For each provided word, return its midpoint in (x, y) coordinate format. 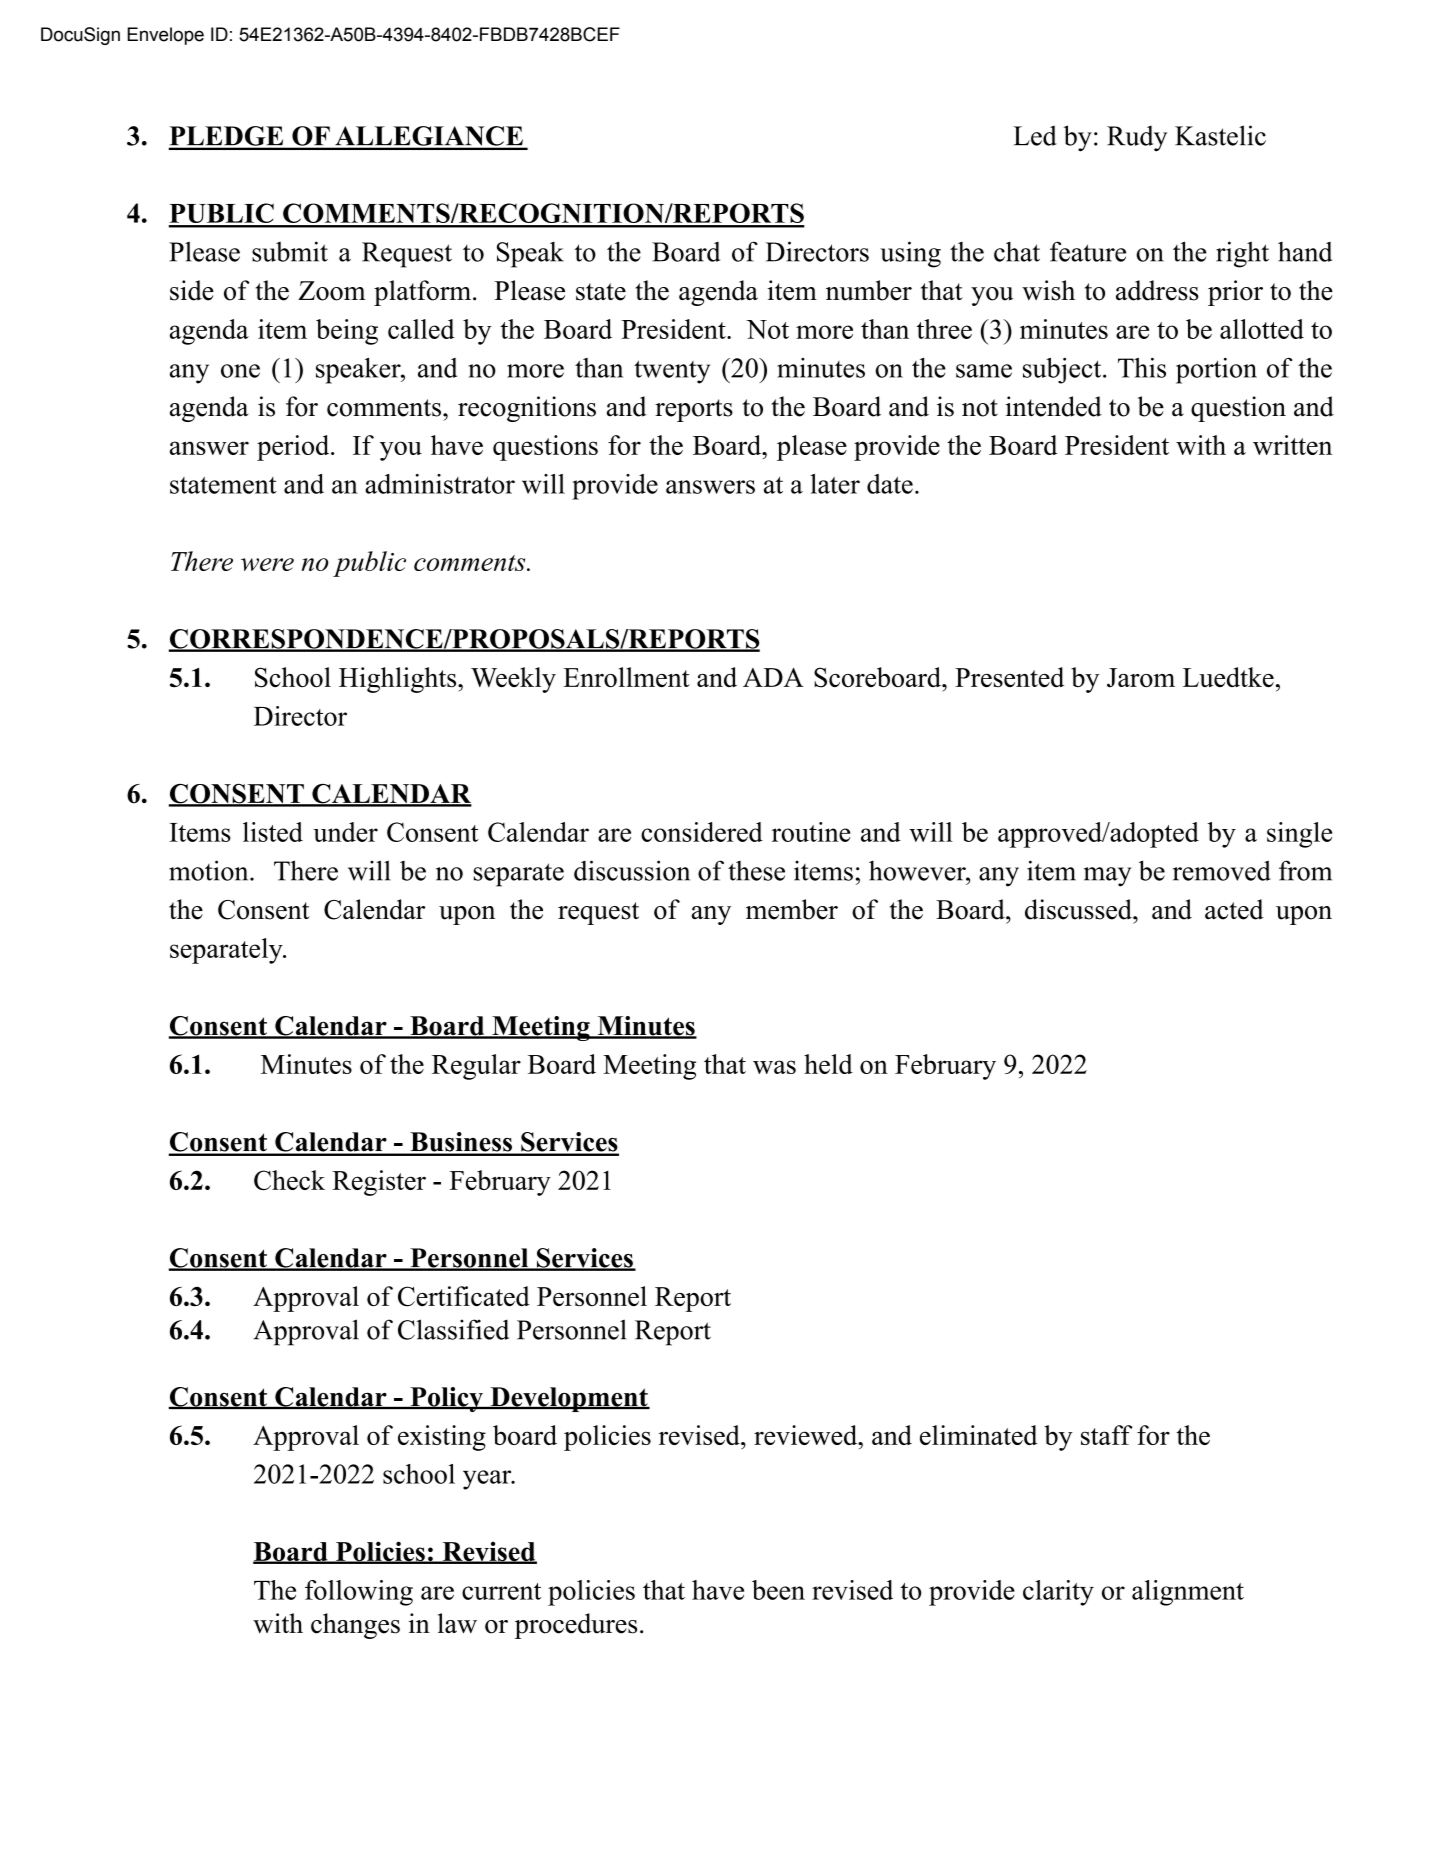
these (756, 871)
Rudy (1137, 138)
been (778, 1590)
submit (290, 251)
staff (1107, 1435)
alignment (1188, 1593)
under (345, 832)
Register (379, 1183)
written (1292, 445)
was (774, 1067)
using (910, 254)
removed (1222, 870)
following (359, 1593)
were (267, 564)
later (835, 484)
